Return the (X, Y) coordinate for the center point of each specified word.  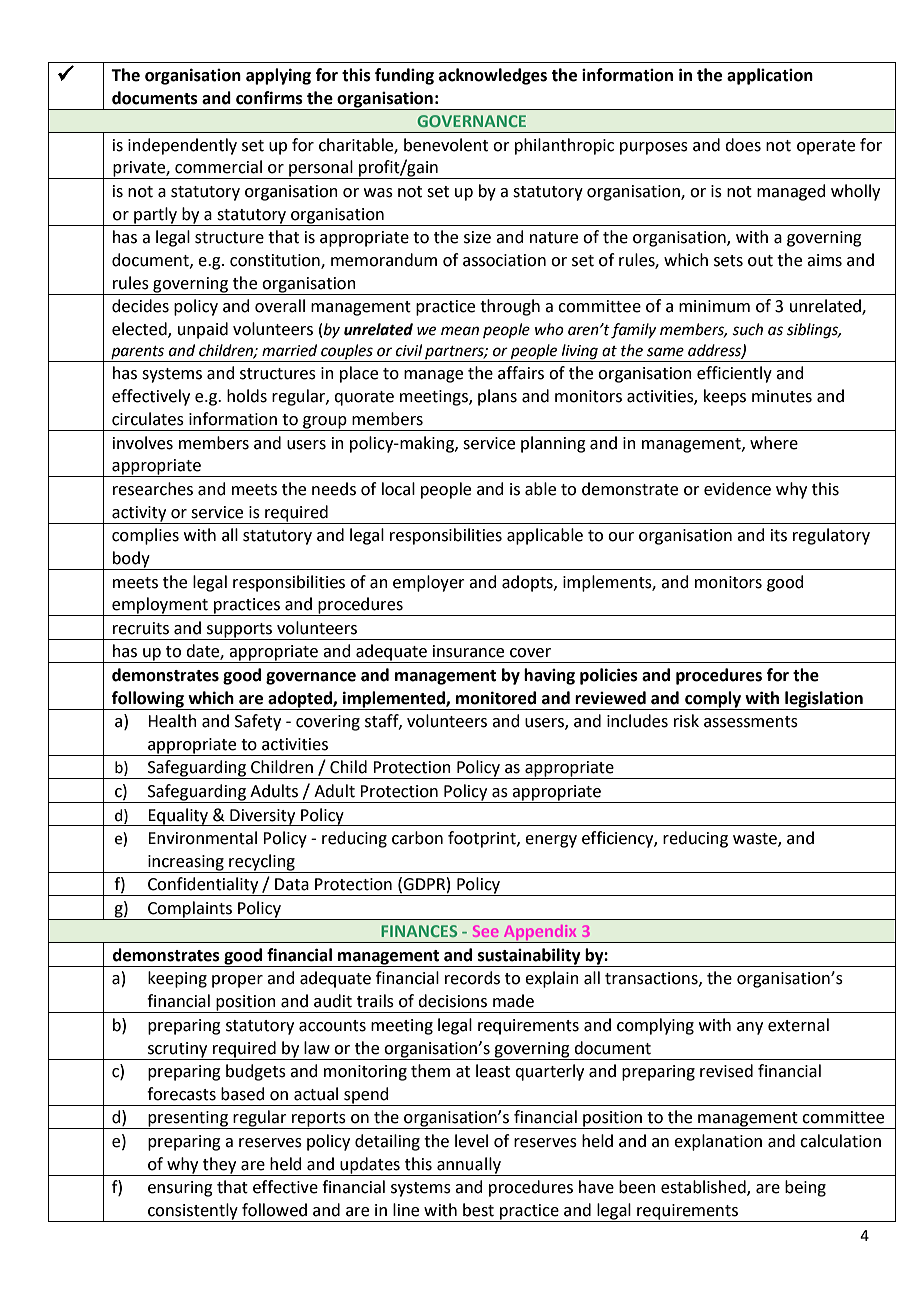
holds (247, 396)
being (805, 1188)
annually (469, 1165)
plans (497, 397)
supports (240, 631)
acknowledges (493, 76)
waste (756, 840)
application (770, 76)
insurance (468, 651)
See (485, 931)
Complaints (190, 910)
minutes (782, 396)
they (219, 1165)
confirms (269, 98)
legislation (824, 699)
